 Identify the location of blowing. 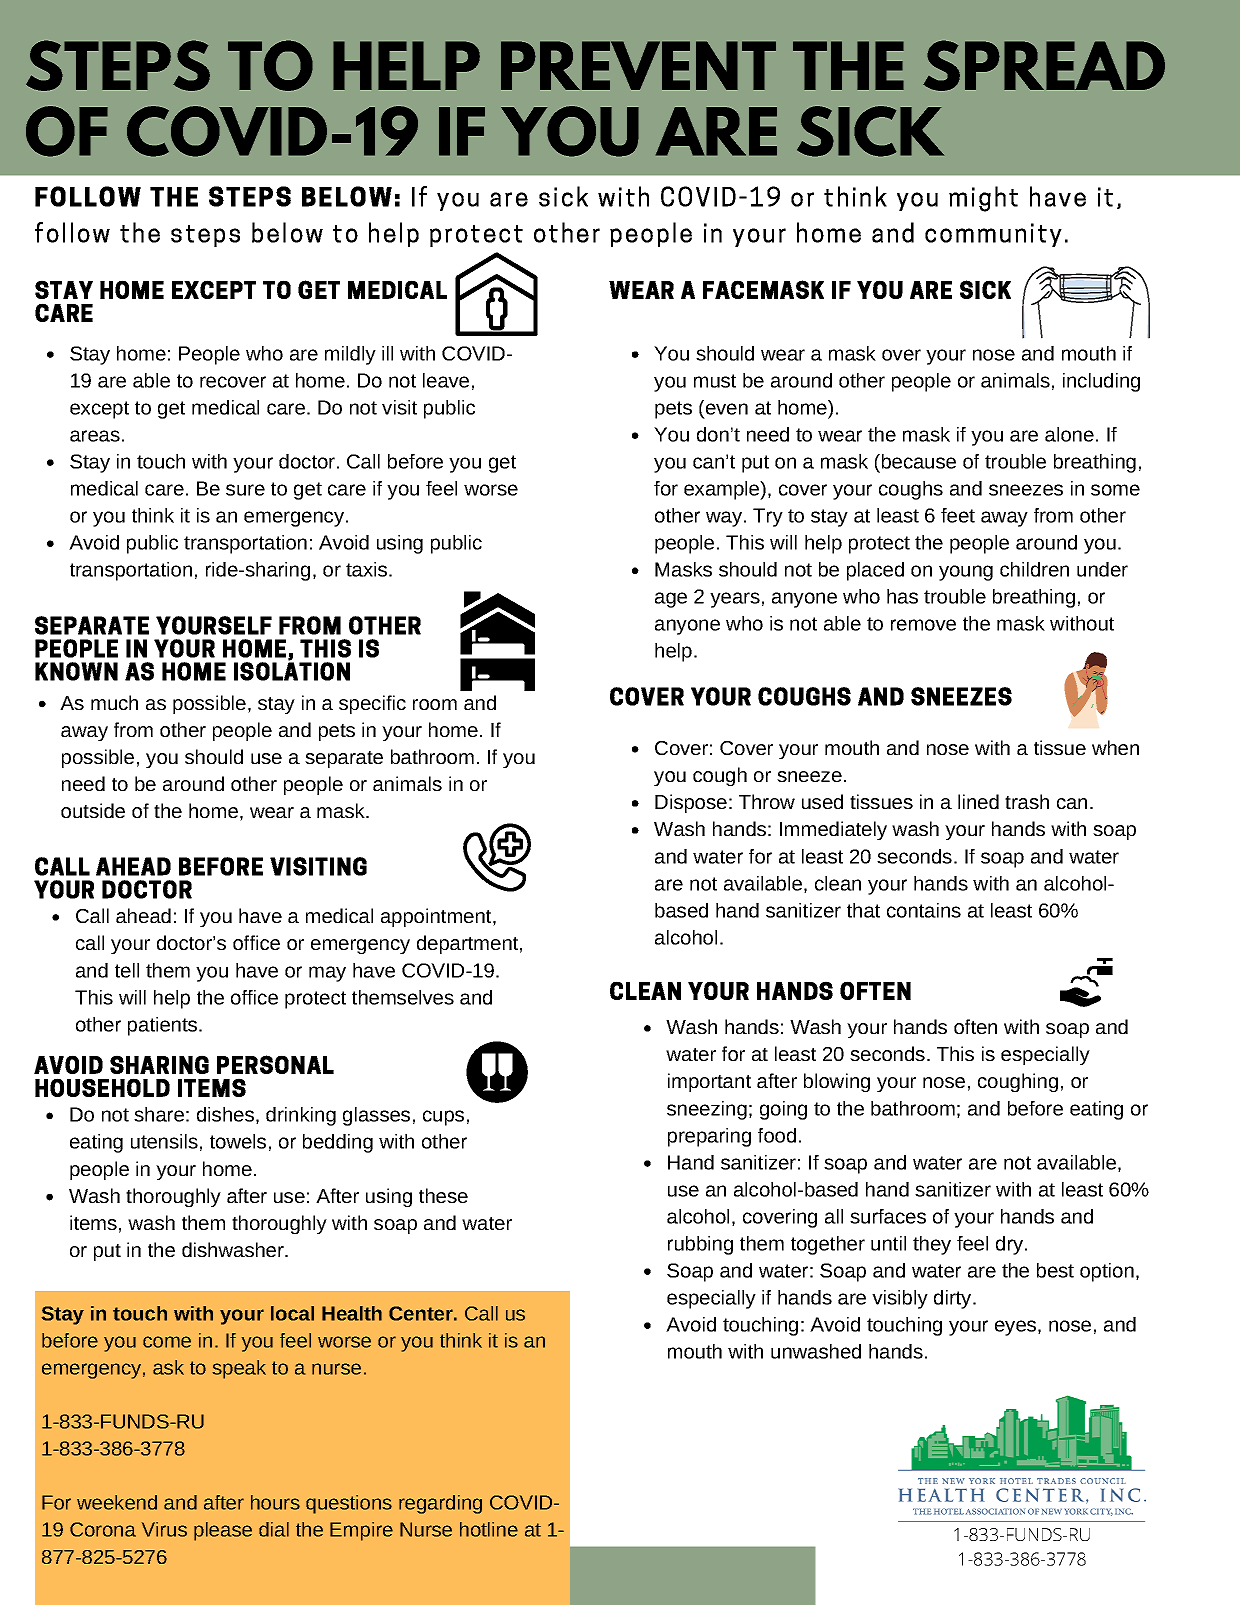
(837, 1082).
